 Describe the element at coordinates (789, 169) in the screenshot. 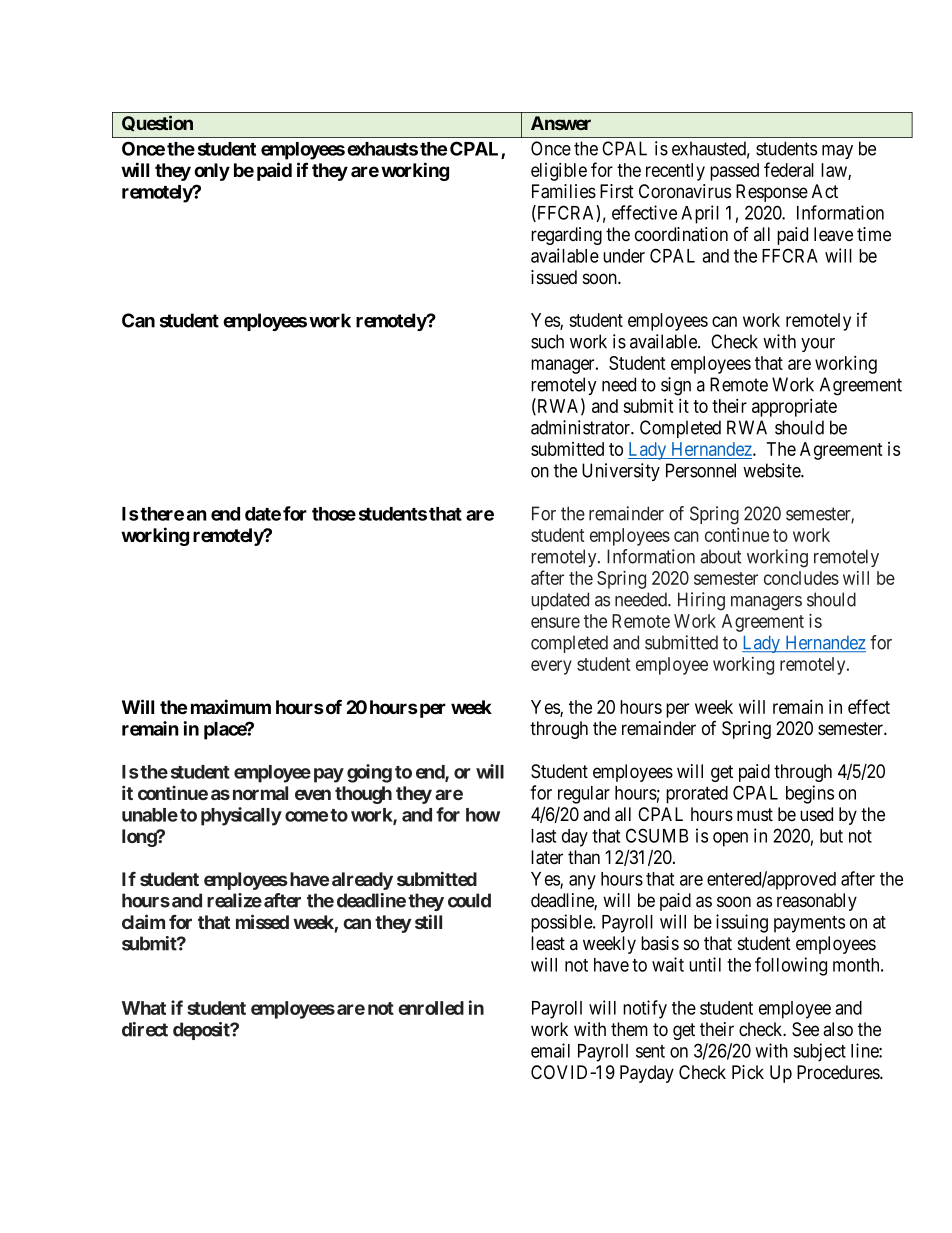

I see `federal` at that location.
